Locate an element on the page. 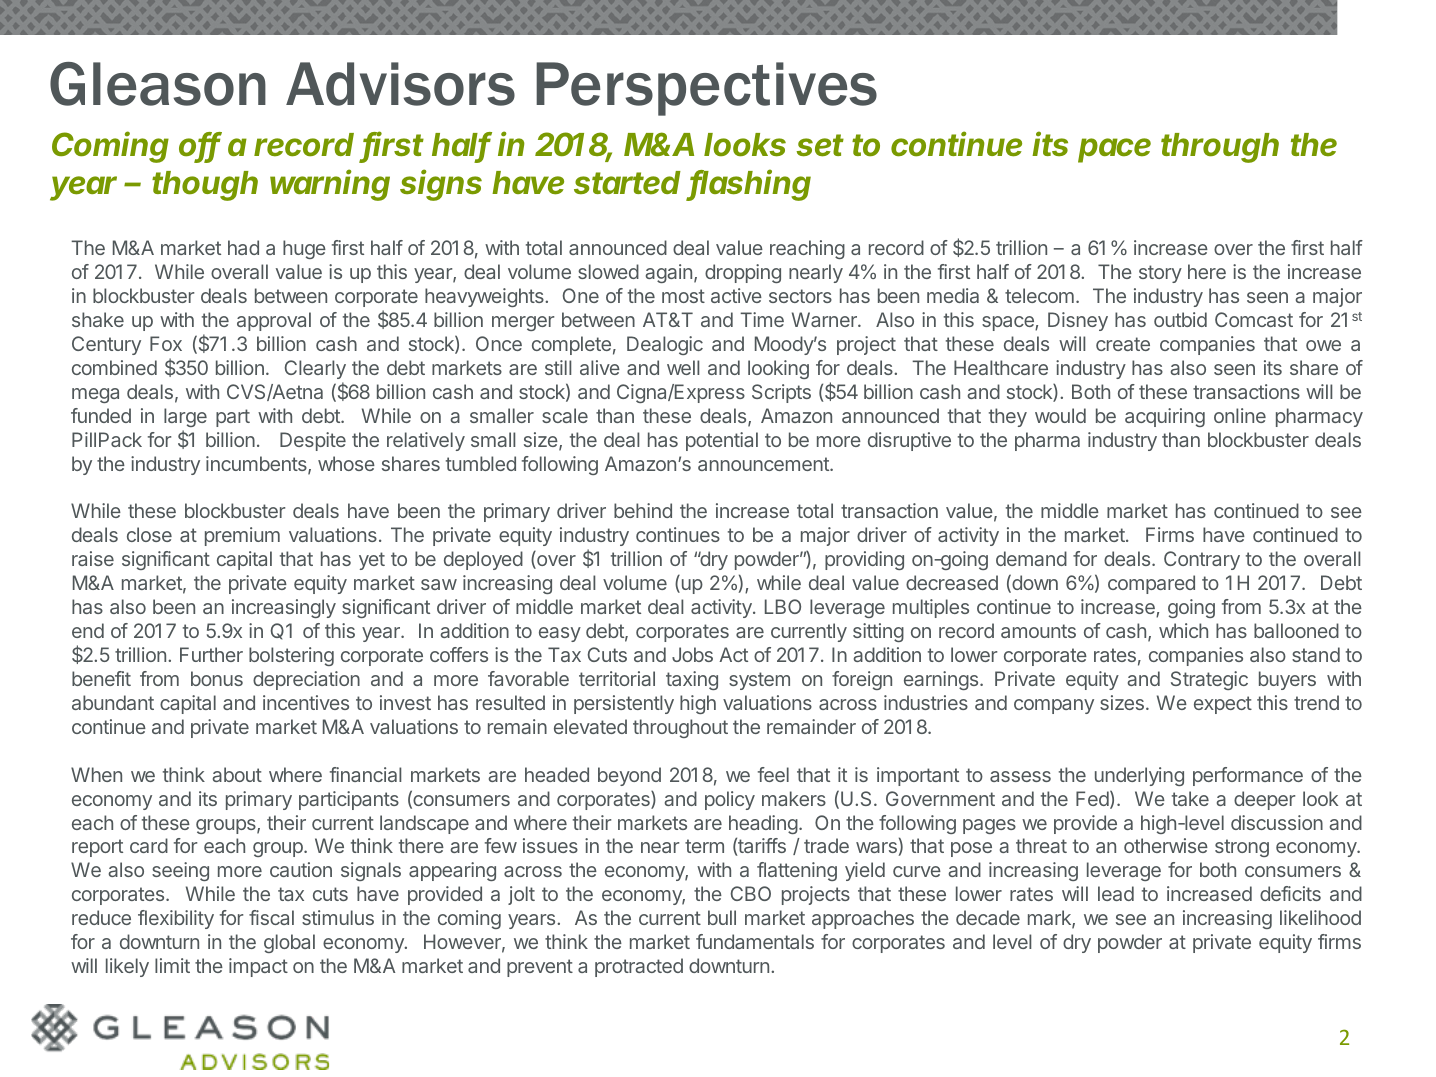 The height and width of the page is (1077, 1436). global is located at coordinates (289, 943).
